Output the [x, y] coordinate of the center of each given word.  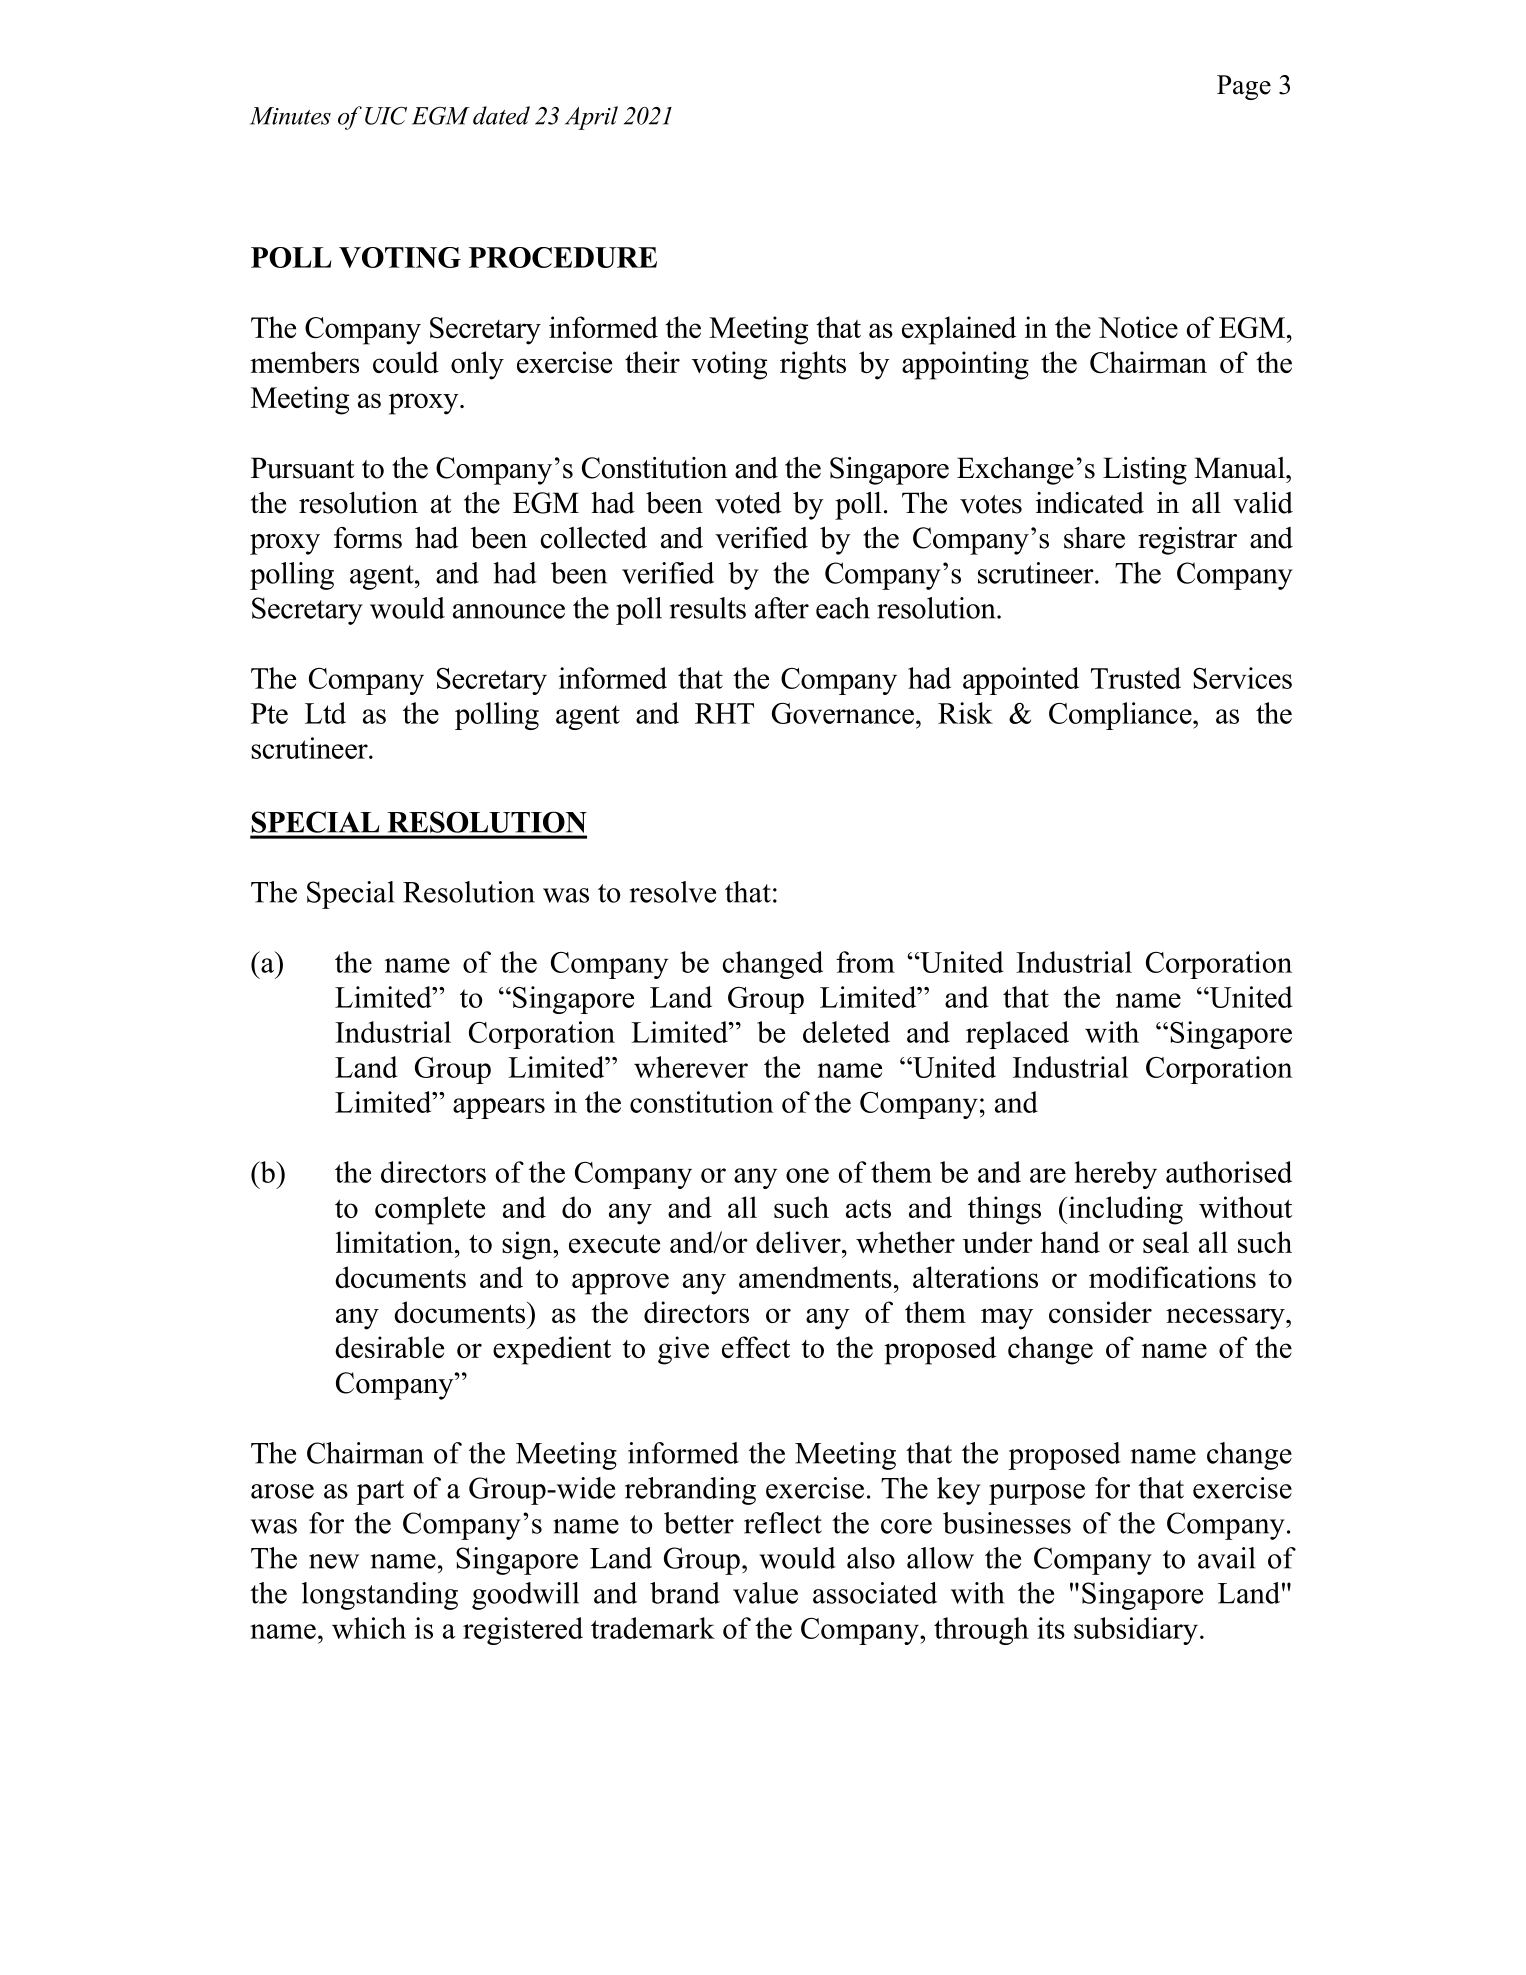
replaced [1017, 1035]
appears [499, 1108]
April [591, 118]
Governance [843, 713]
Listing [1145, 471]
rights [813, 365]
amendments [815, 1277]
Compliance [1121, 716]
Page [1244, 87]
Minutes [290, 116]
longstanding [380, 1596]
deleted [846, 1032]
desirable [389, 1347]
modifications [1172, 1277]
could [406, 362]
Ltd [325, 713]
